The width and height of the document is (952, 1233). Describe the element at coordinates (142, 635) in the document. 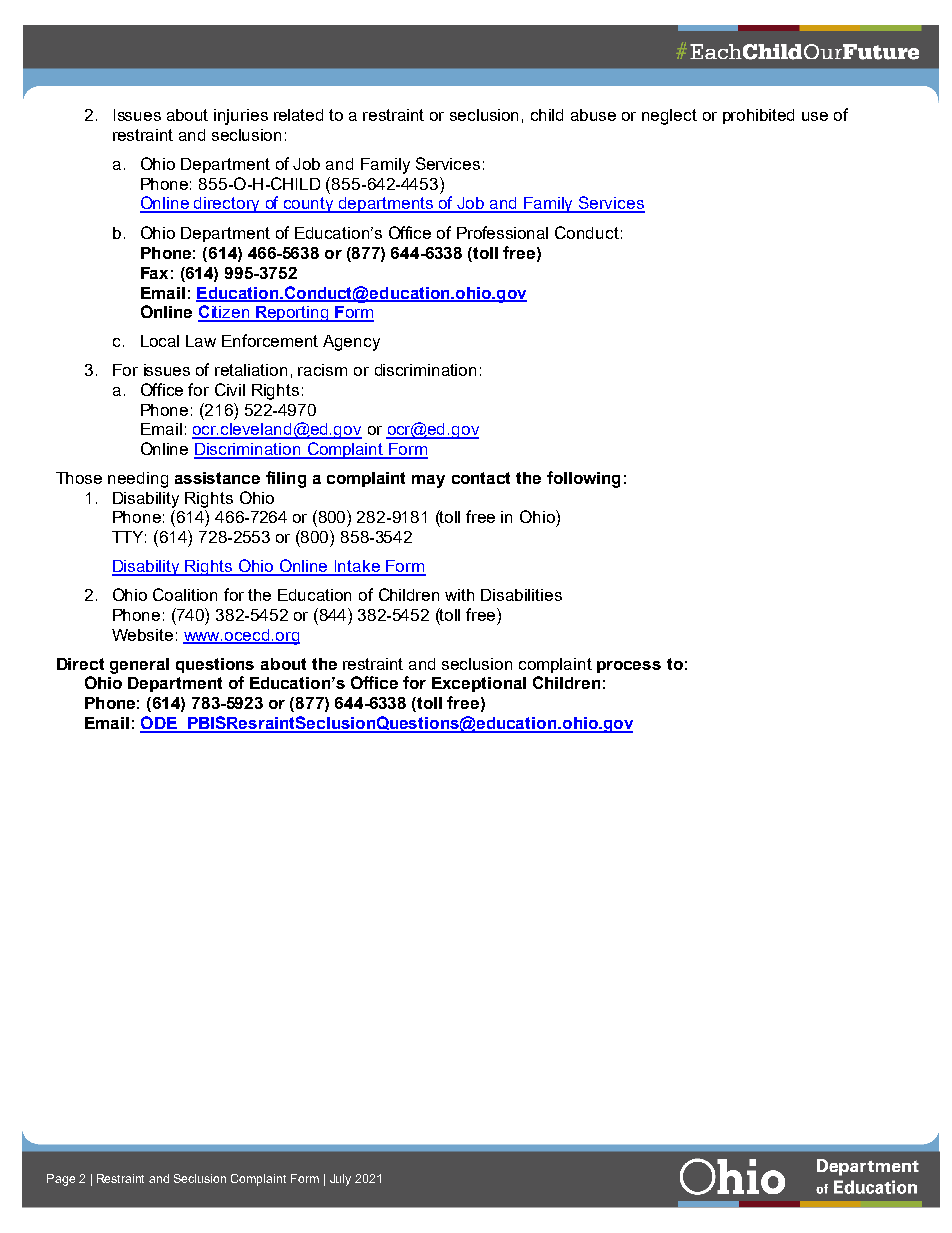

I see `Website` at that location.
